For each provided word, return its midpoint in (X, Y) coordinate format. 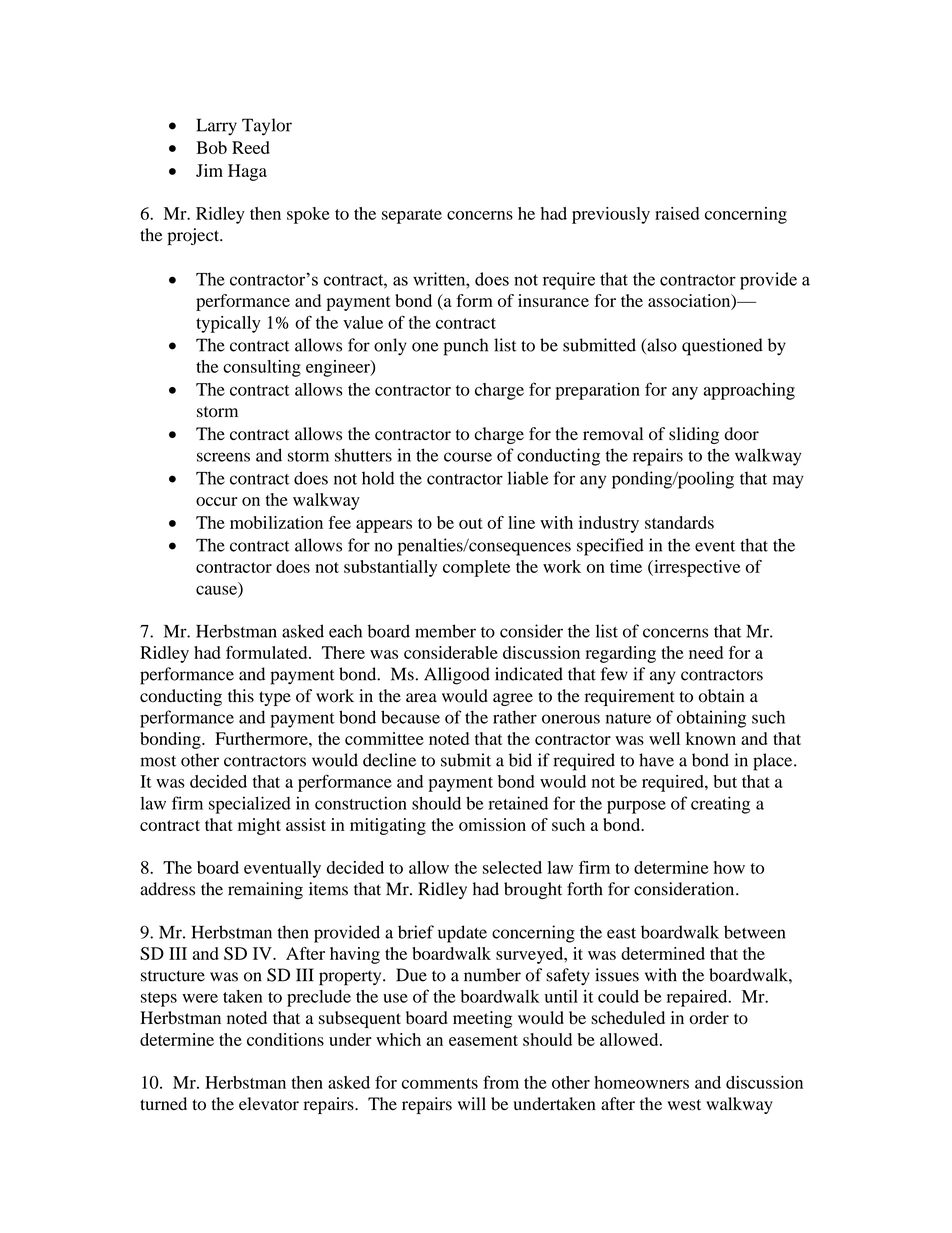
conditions (285, 1039)
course (468, 457)
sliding (694, 435)
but (725, 781)
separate (412, 216)
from (501, 1082)
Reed (251, 147)
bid (520, 760)
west (684, 1105)
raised (677, 213)
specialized (250, 805)
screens (223, 457)
